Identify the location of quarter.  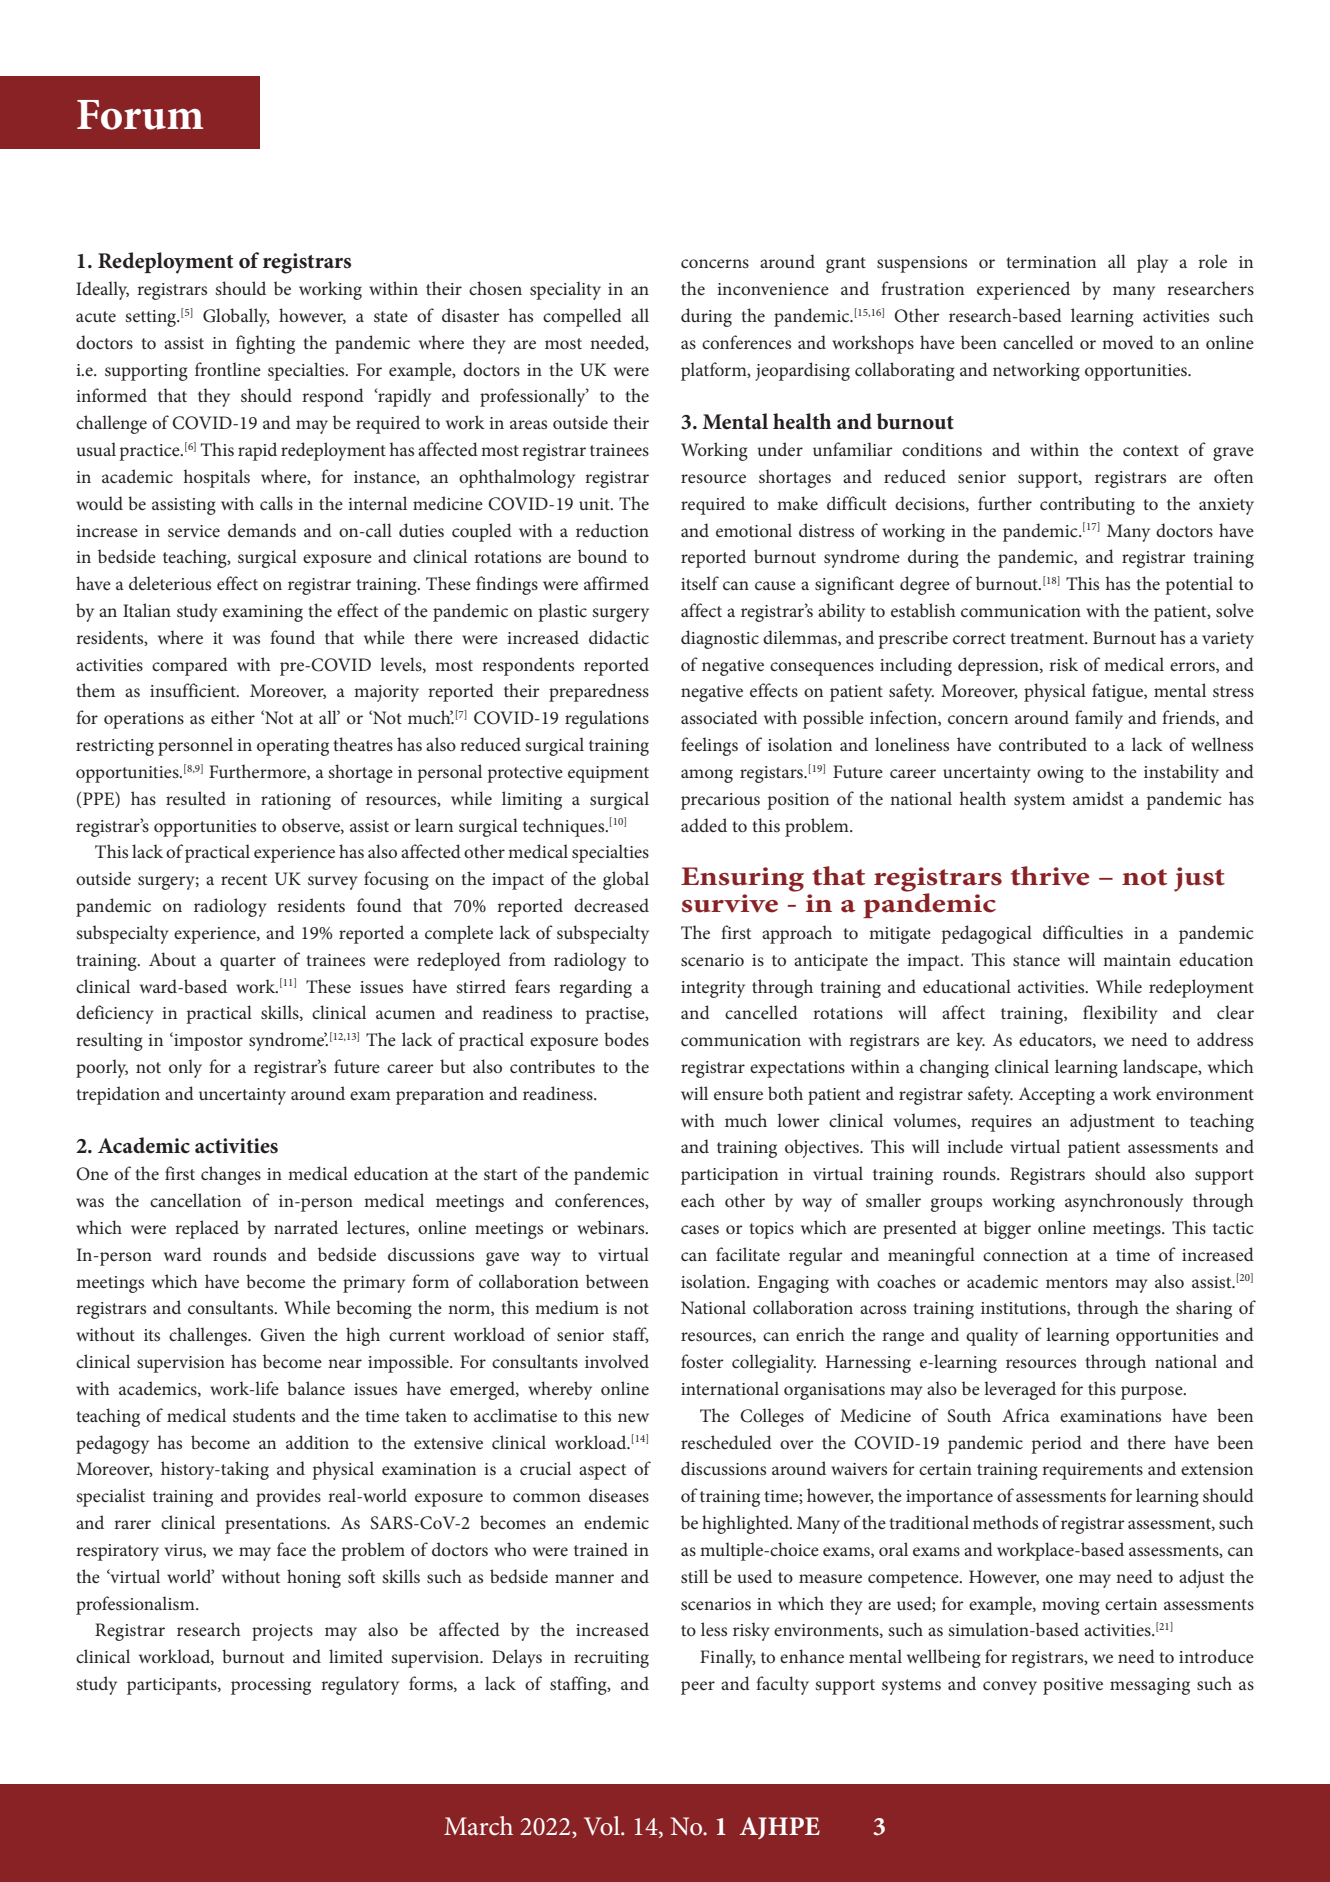
(248, 963).
